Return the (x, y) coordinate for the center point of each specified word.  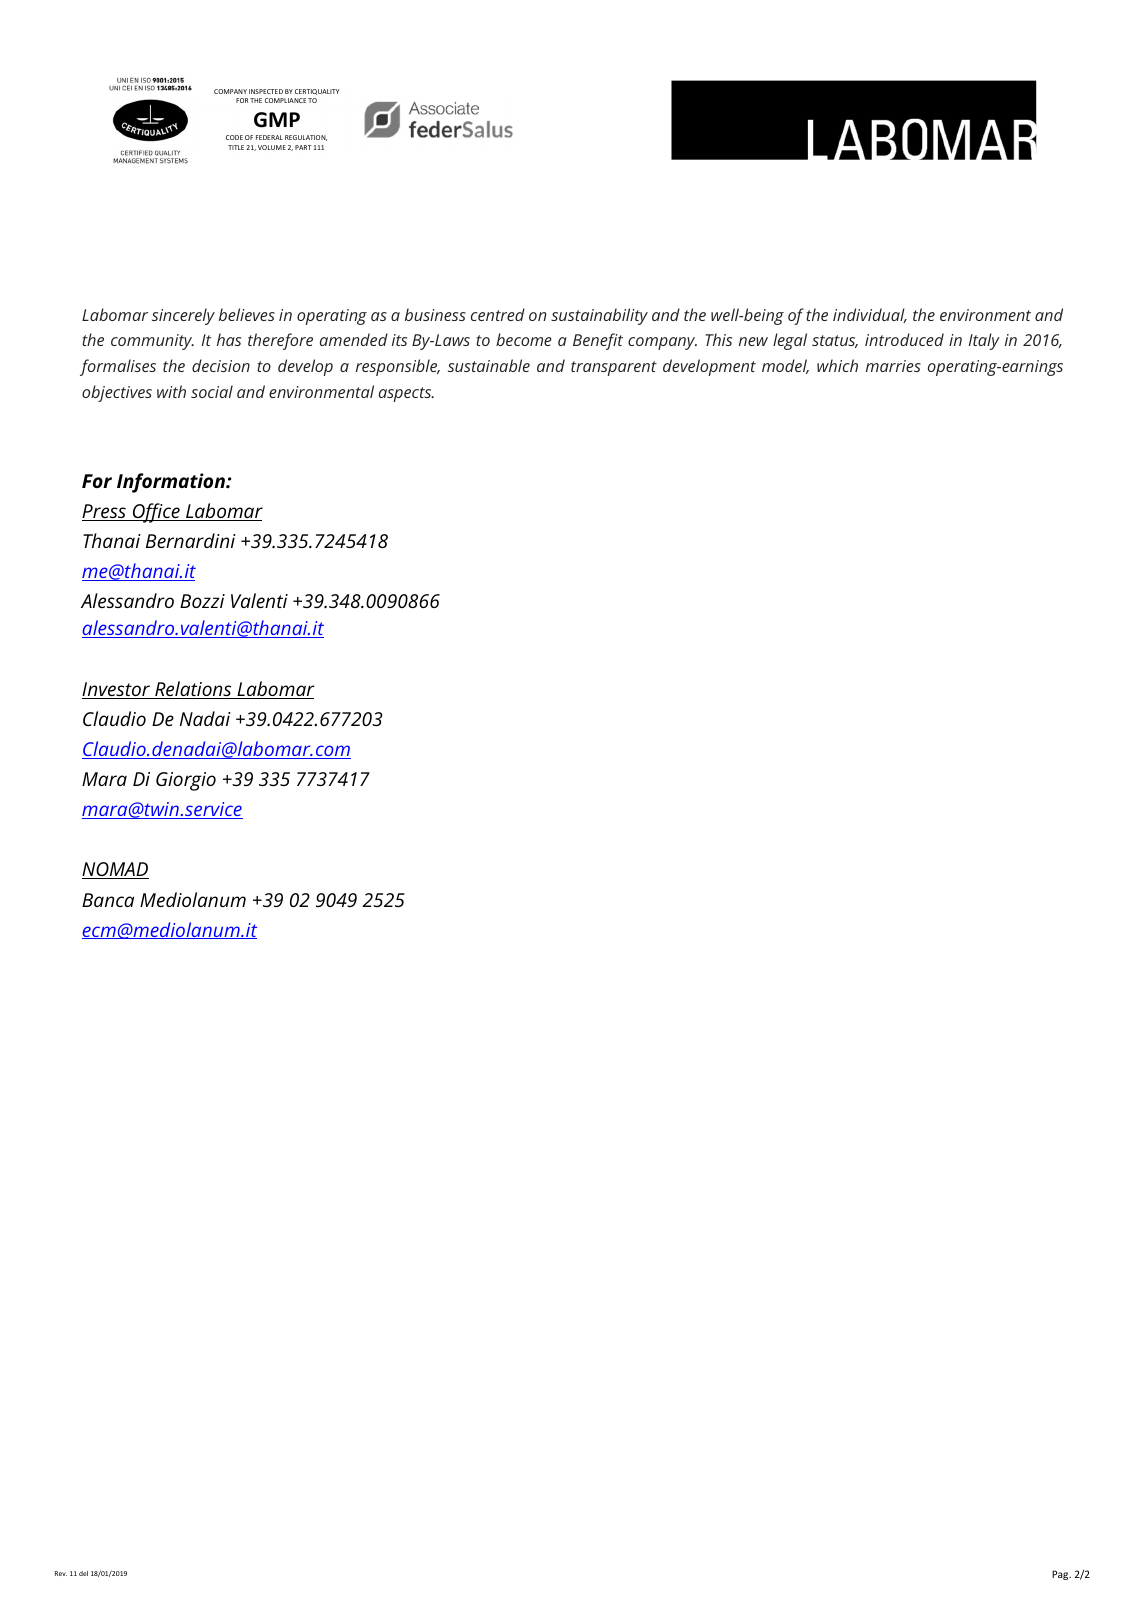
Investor (117, 690)
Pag (1061, 1575)
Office (156, 513)
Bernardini (191, 540)
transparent (614, 368)
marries (893, 366)
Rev (61, 1573)
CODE (234, 137)
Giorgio (186, 781)
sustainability (599, 316)
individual (870, 315)
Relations (193, 690)
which (837, 365)
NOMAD (115, 870)
